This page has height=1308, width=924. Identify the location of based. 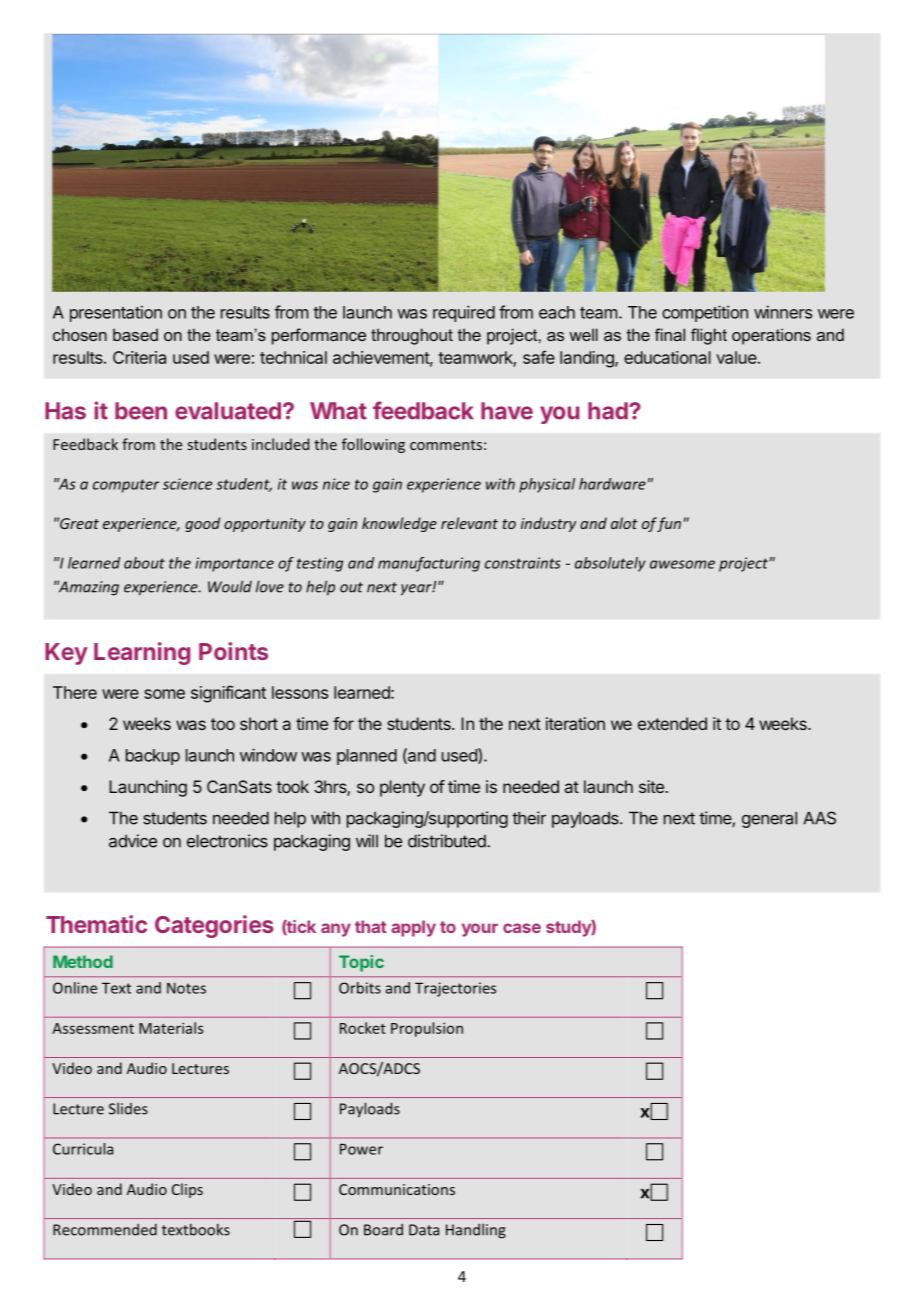
(135, 334).
